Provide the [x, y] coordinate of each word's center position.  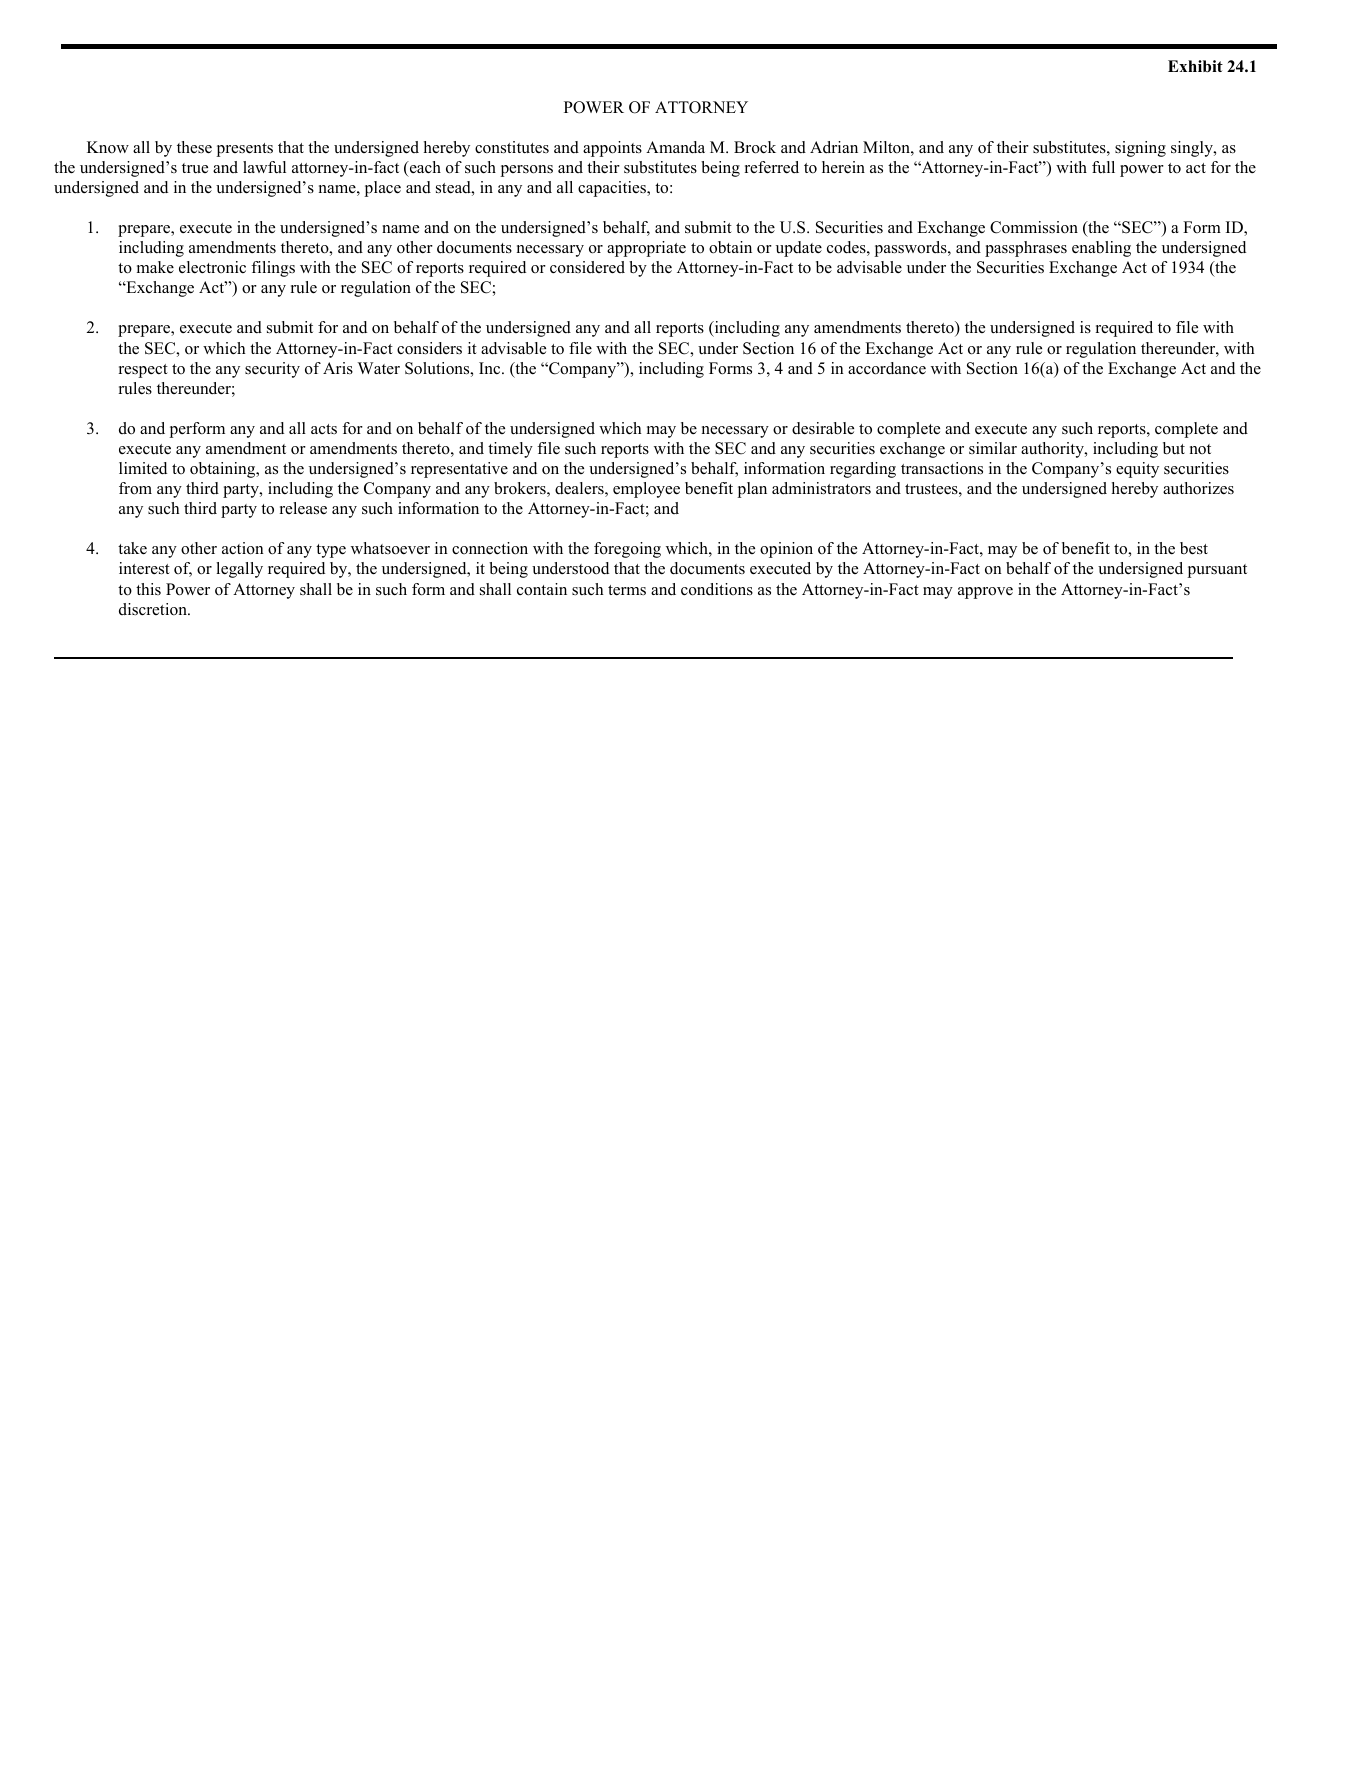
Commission [1034, 227]
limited [143, 468]
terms [627, 590]
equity [1137, 470]
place [382, 189]
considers [429, 348]
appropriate [646, 249]
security [272, 370]
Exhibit [1195, 66]
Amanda [675, 147]
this [148, 589]
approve [985, 593]
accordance [887, 368]
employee [646, 490]
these [194, 147]
